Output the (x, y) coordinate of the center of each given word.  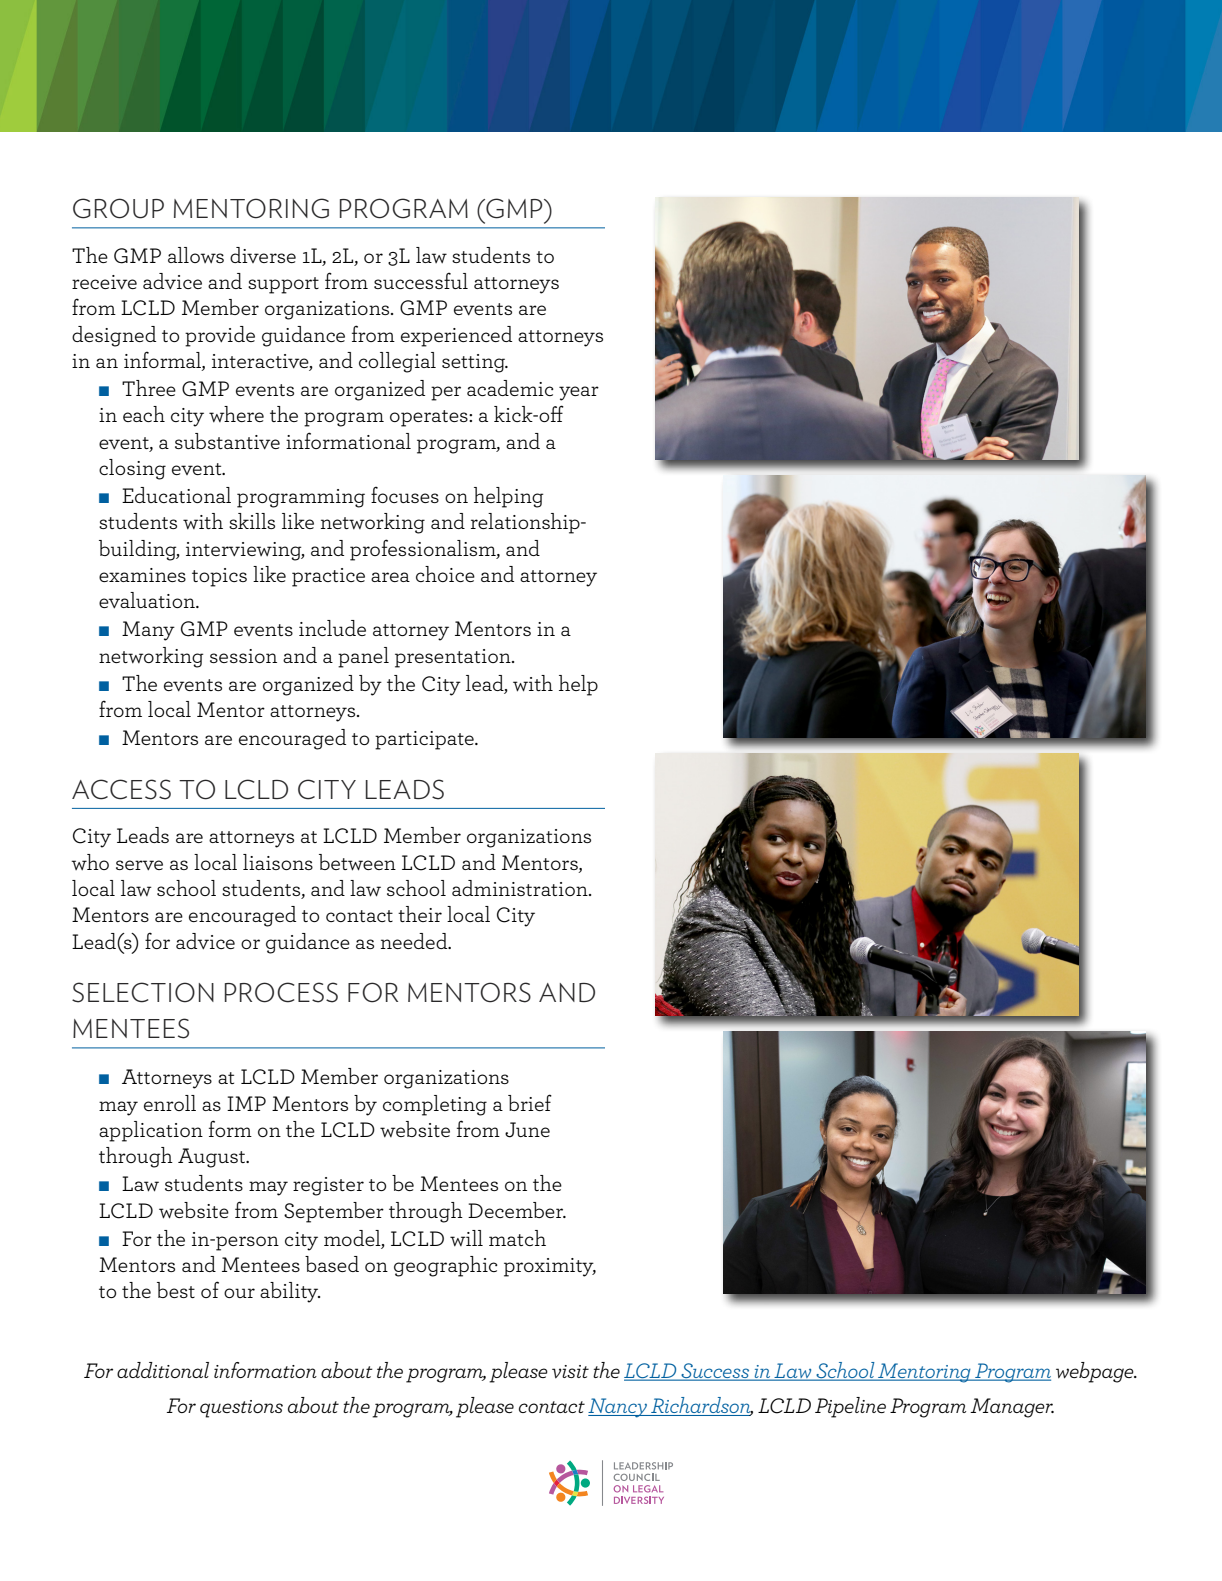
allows (196, 255)
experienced (456, 336)
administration (521, 888)
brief (530, 1102)
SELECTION (143, 992)
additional (163, 1370)
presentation (454, 658)
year (579, 393)
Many (148, 631)
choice (445, 574)
